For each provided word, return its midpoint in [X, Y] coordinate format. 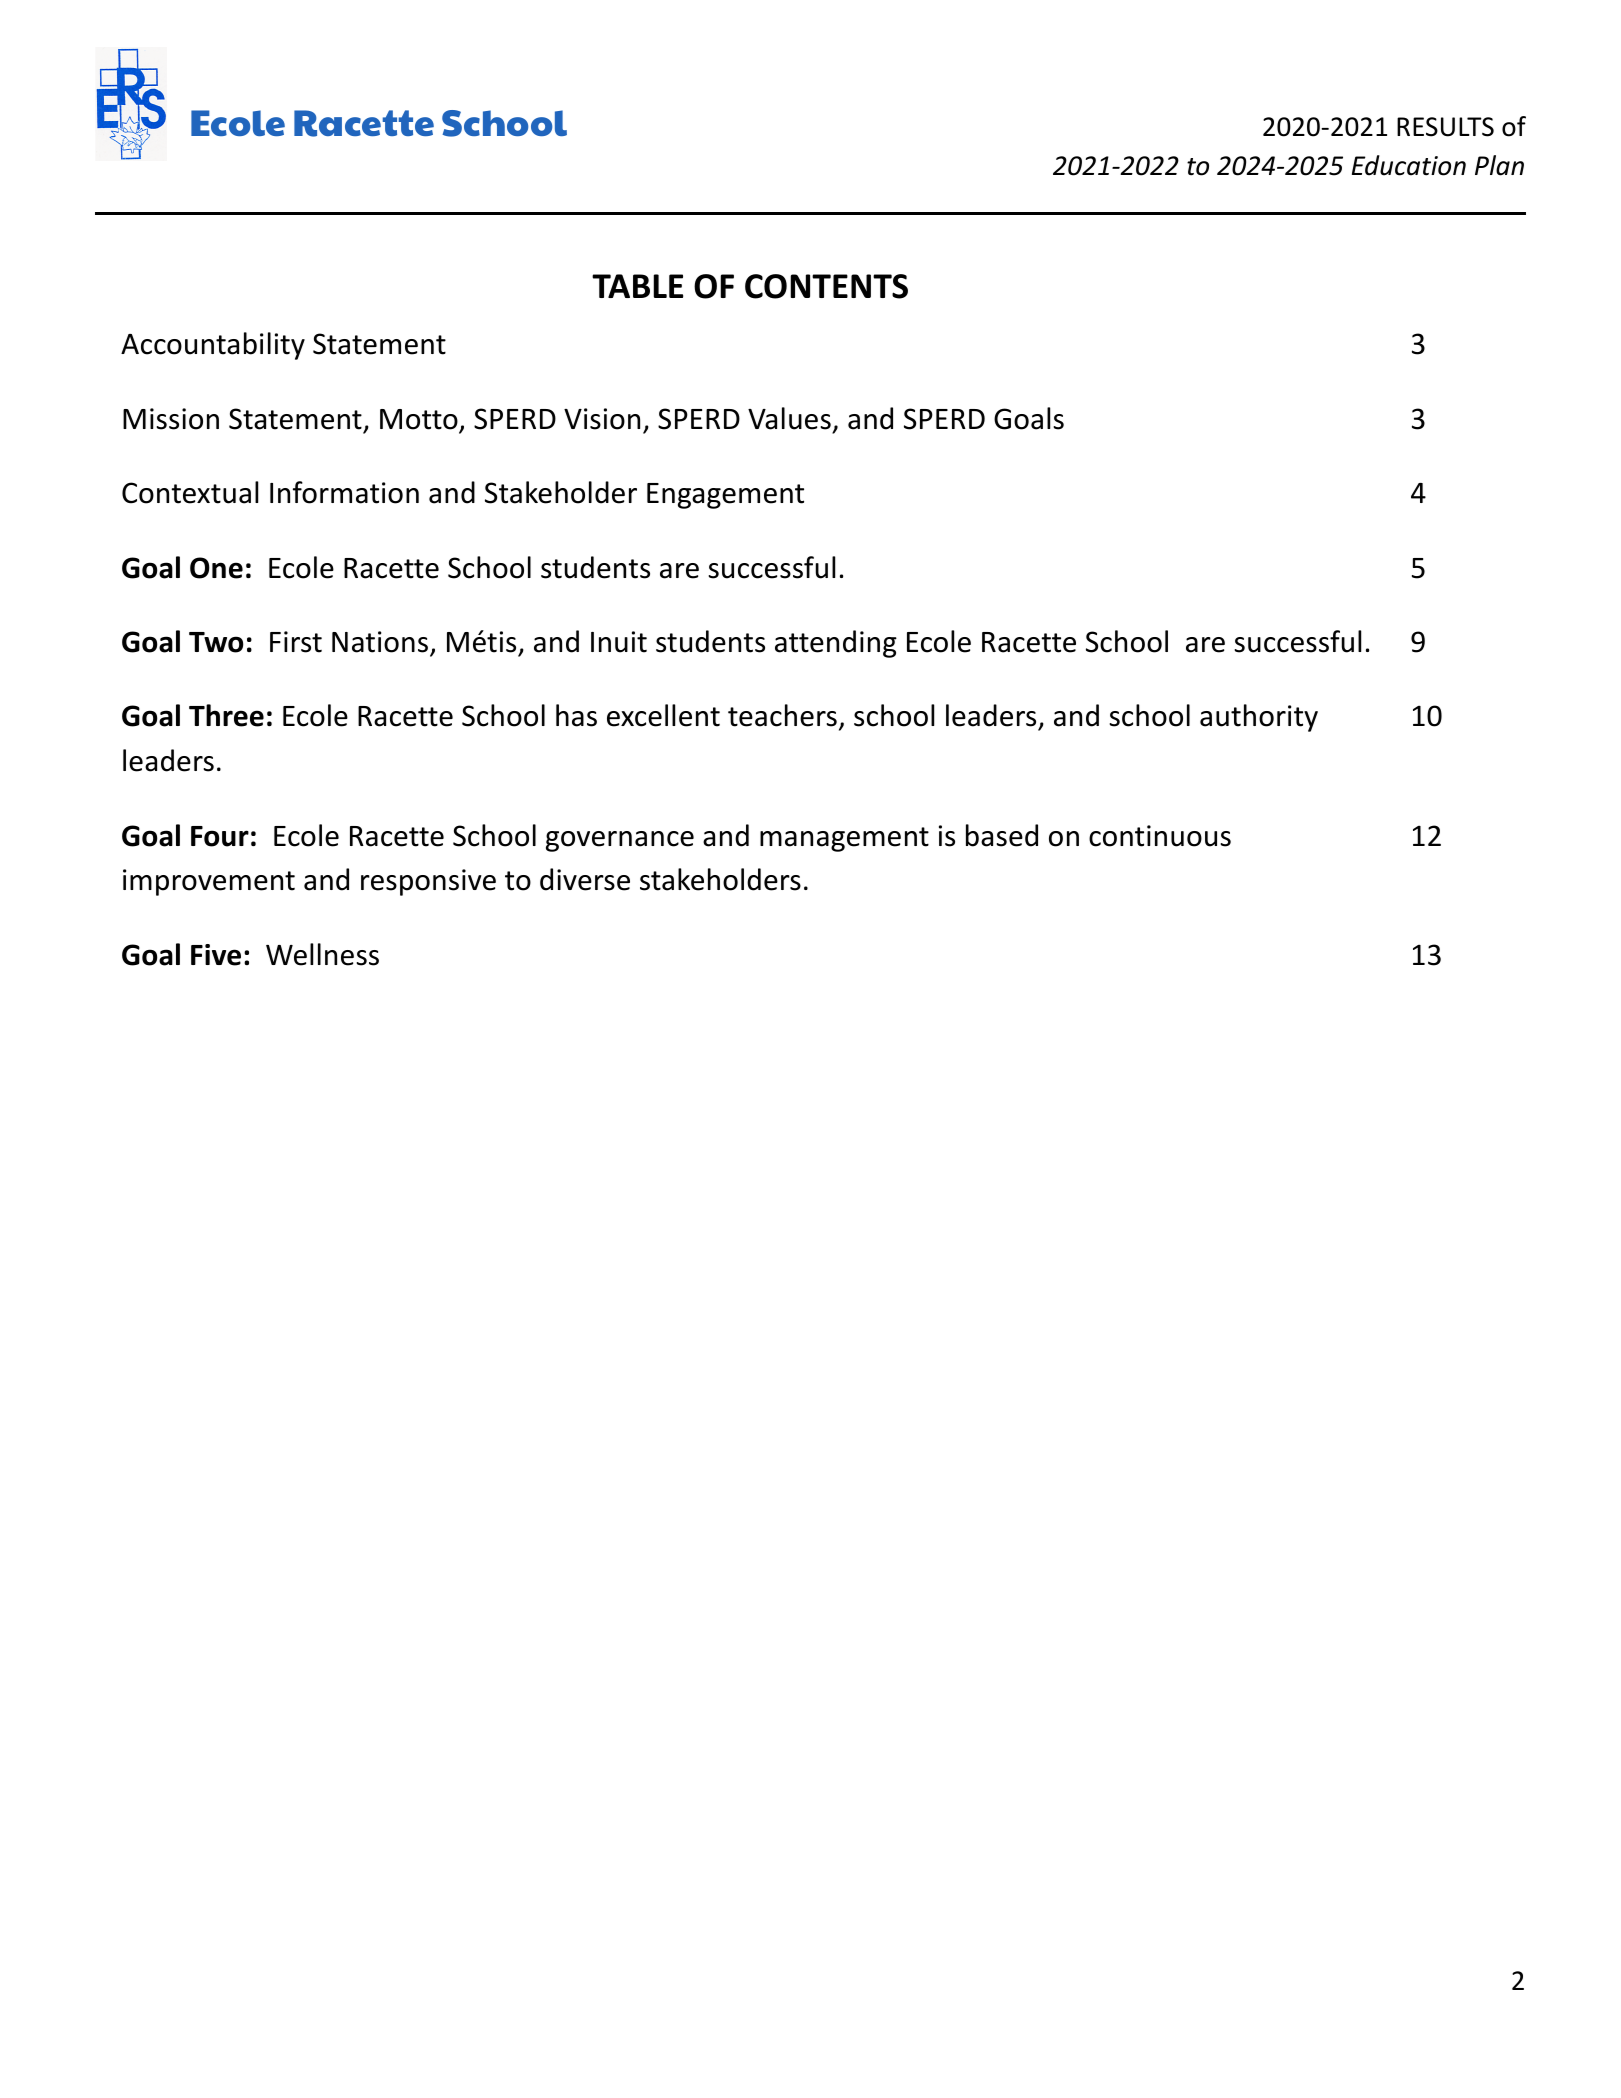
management [844, 839]
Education [1409, 165]
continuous [1160, 836]
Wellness [322, 954]
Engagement [725, 496]
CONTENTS [826, 286]
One [216, 568]
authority [1259, 718]
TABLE [637, 286]
